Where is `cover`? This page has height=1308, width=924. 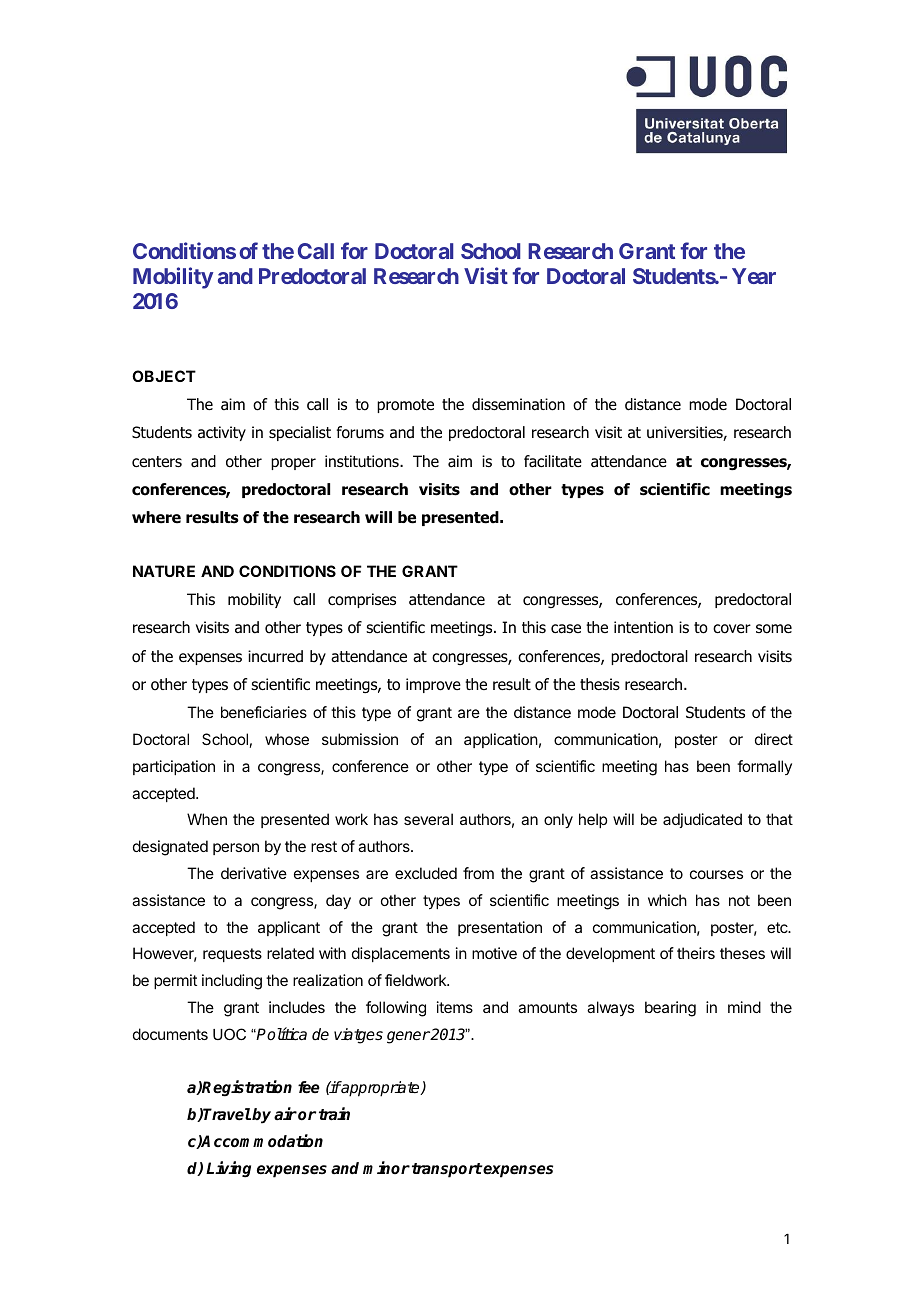 cover is located at coordinates (732, 629).
